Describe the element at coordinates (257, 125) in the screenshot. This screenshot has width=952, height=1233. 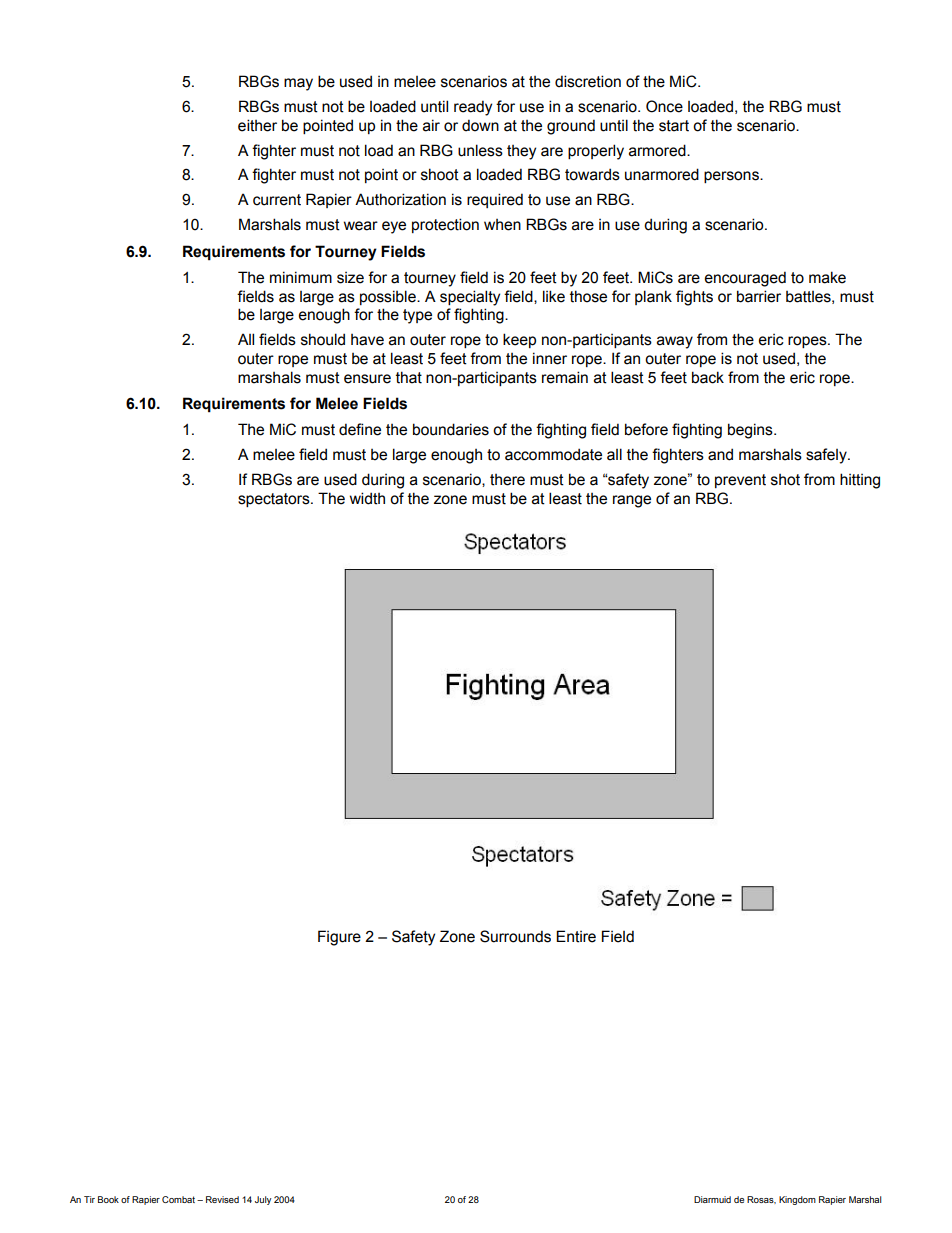
I see `either` at that location.
